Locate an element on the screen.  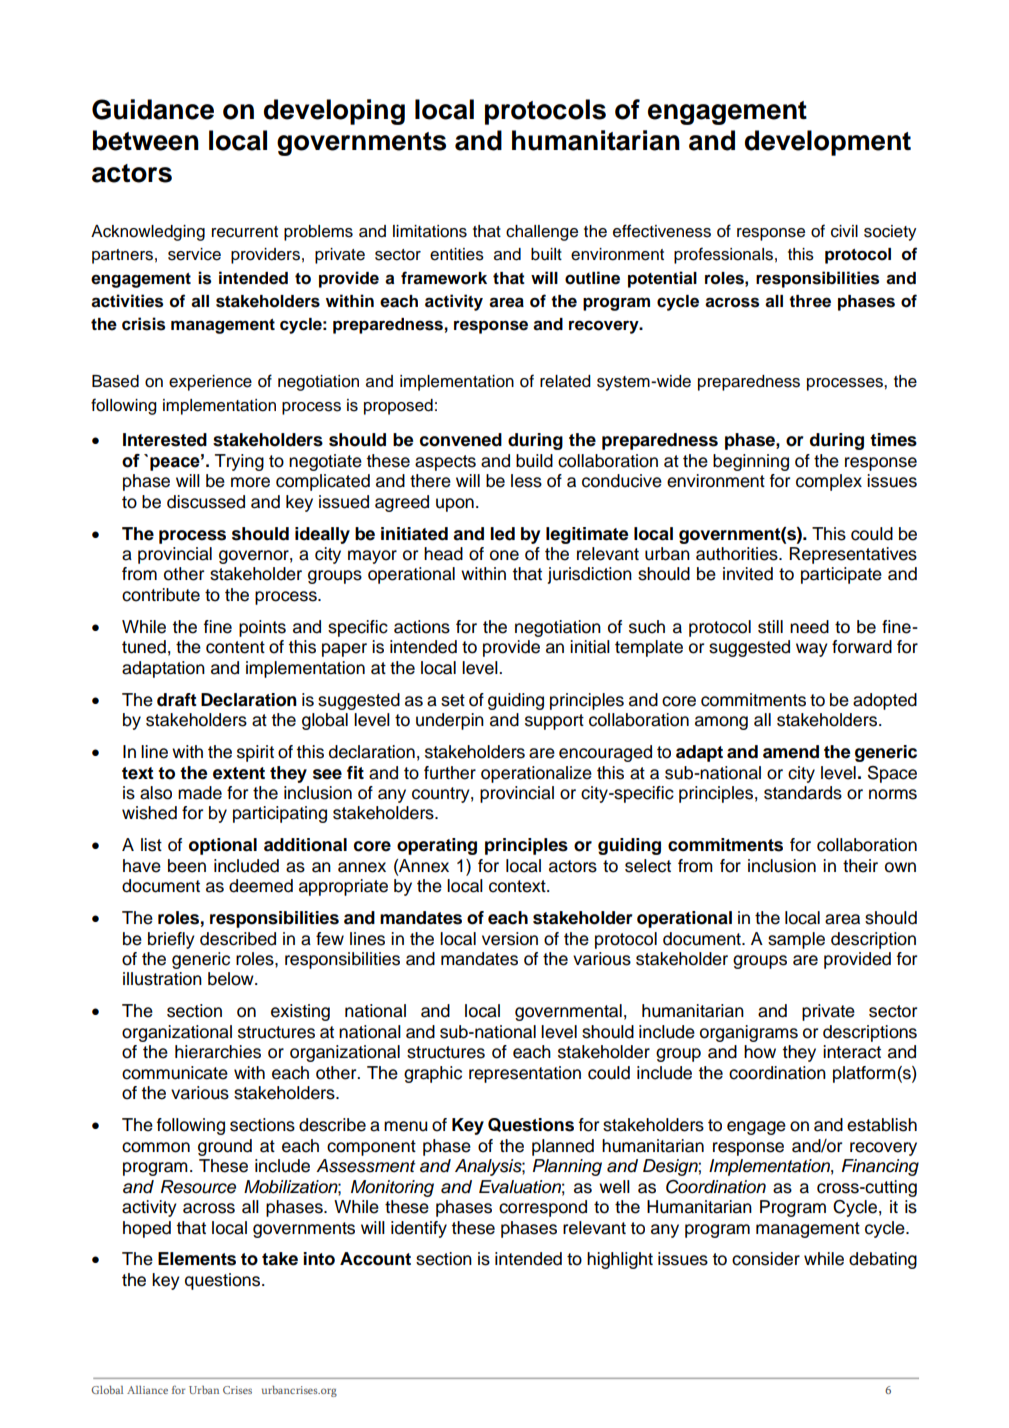
consider is located at coordinates (766, 1259).
